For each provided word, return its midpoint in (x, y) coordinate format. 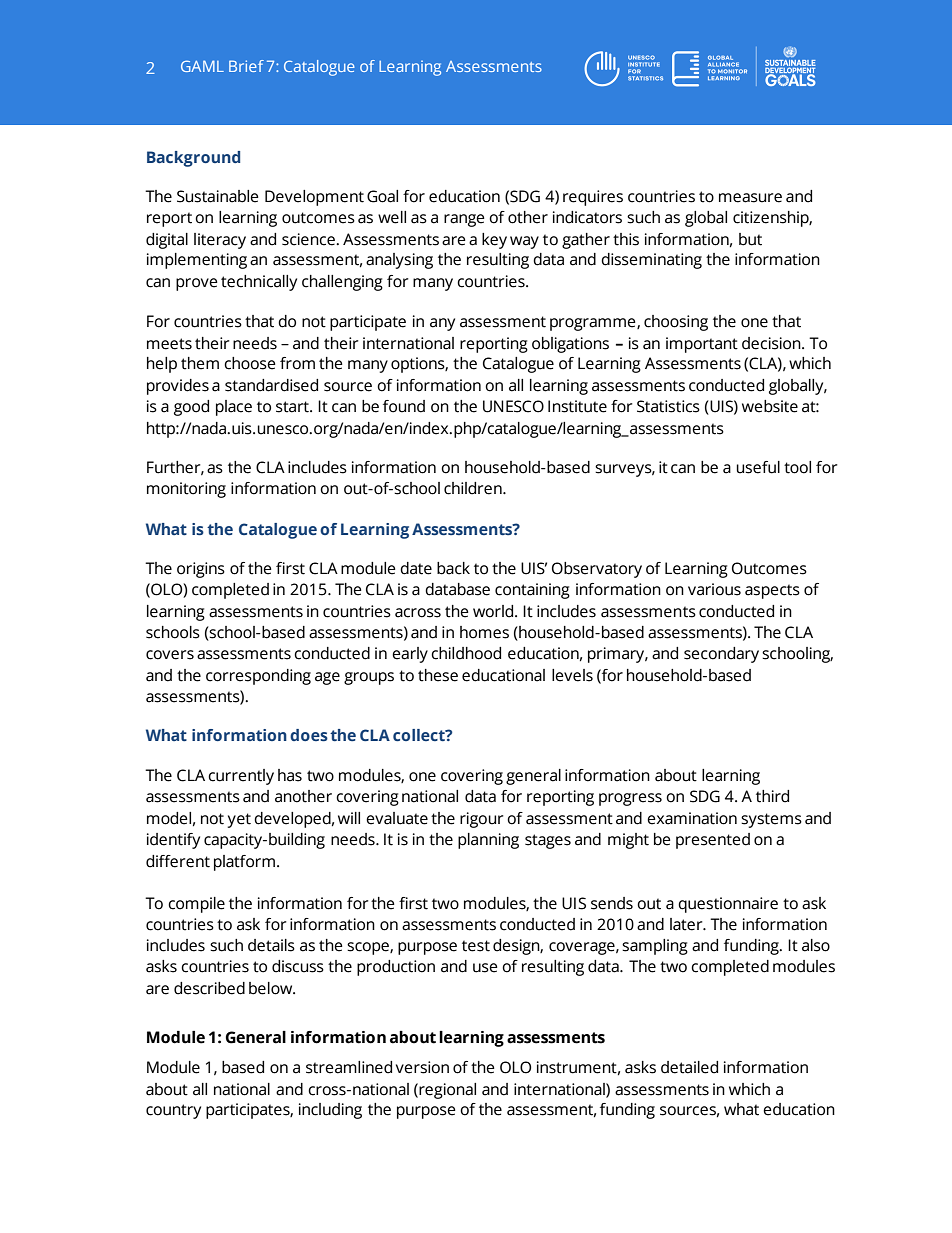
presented (713, 841)
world (494, 611)
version (422, 1067)
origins (201, 570)
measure (750, 198)
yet (239, 820)
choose (250, 363)
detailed (689, 1067)
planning (488, 841)
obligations (570, 345)
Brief (246, 66)
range (464, 220)
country (173, 1111)
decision (772, 343)
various (714, 589)
